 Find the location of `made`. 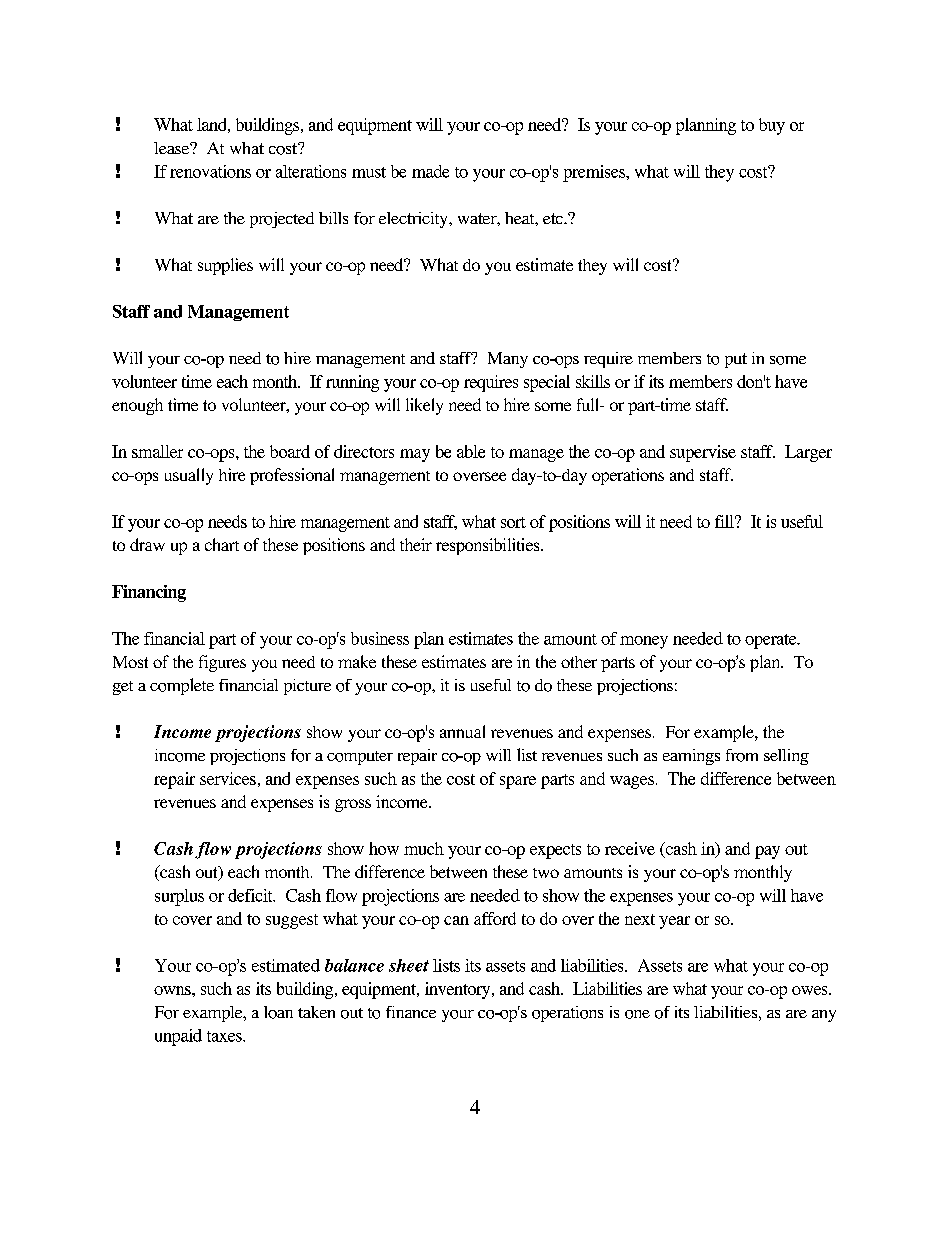

made is located at coordinates (430, 171).
